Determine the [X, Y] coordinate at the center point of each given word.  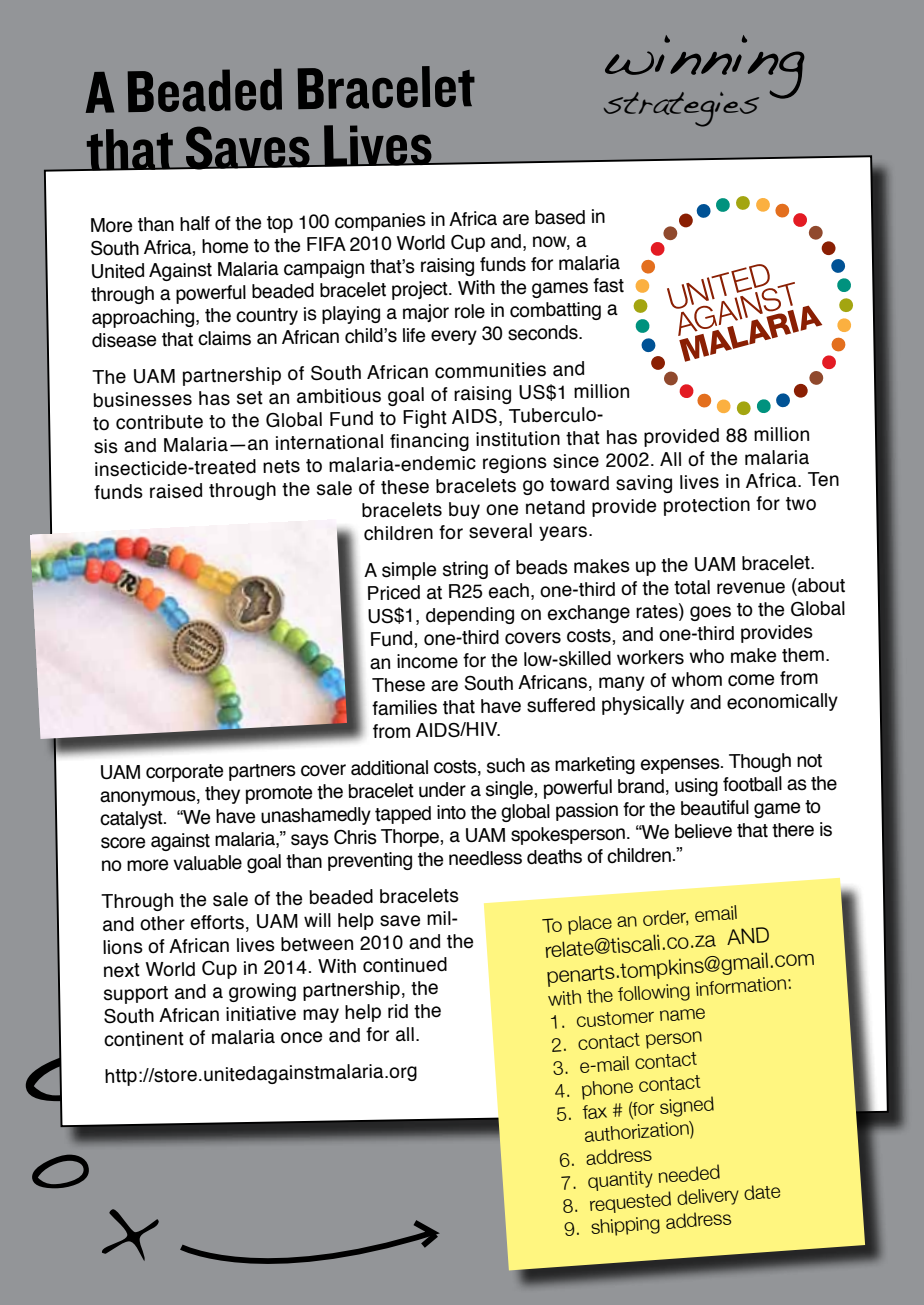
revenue [751, 588]
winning [705, 68]
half [195, 223]
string [465, 570]
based [560, 217]
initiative [261, 1014]
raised [176, 491]
